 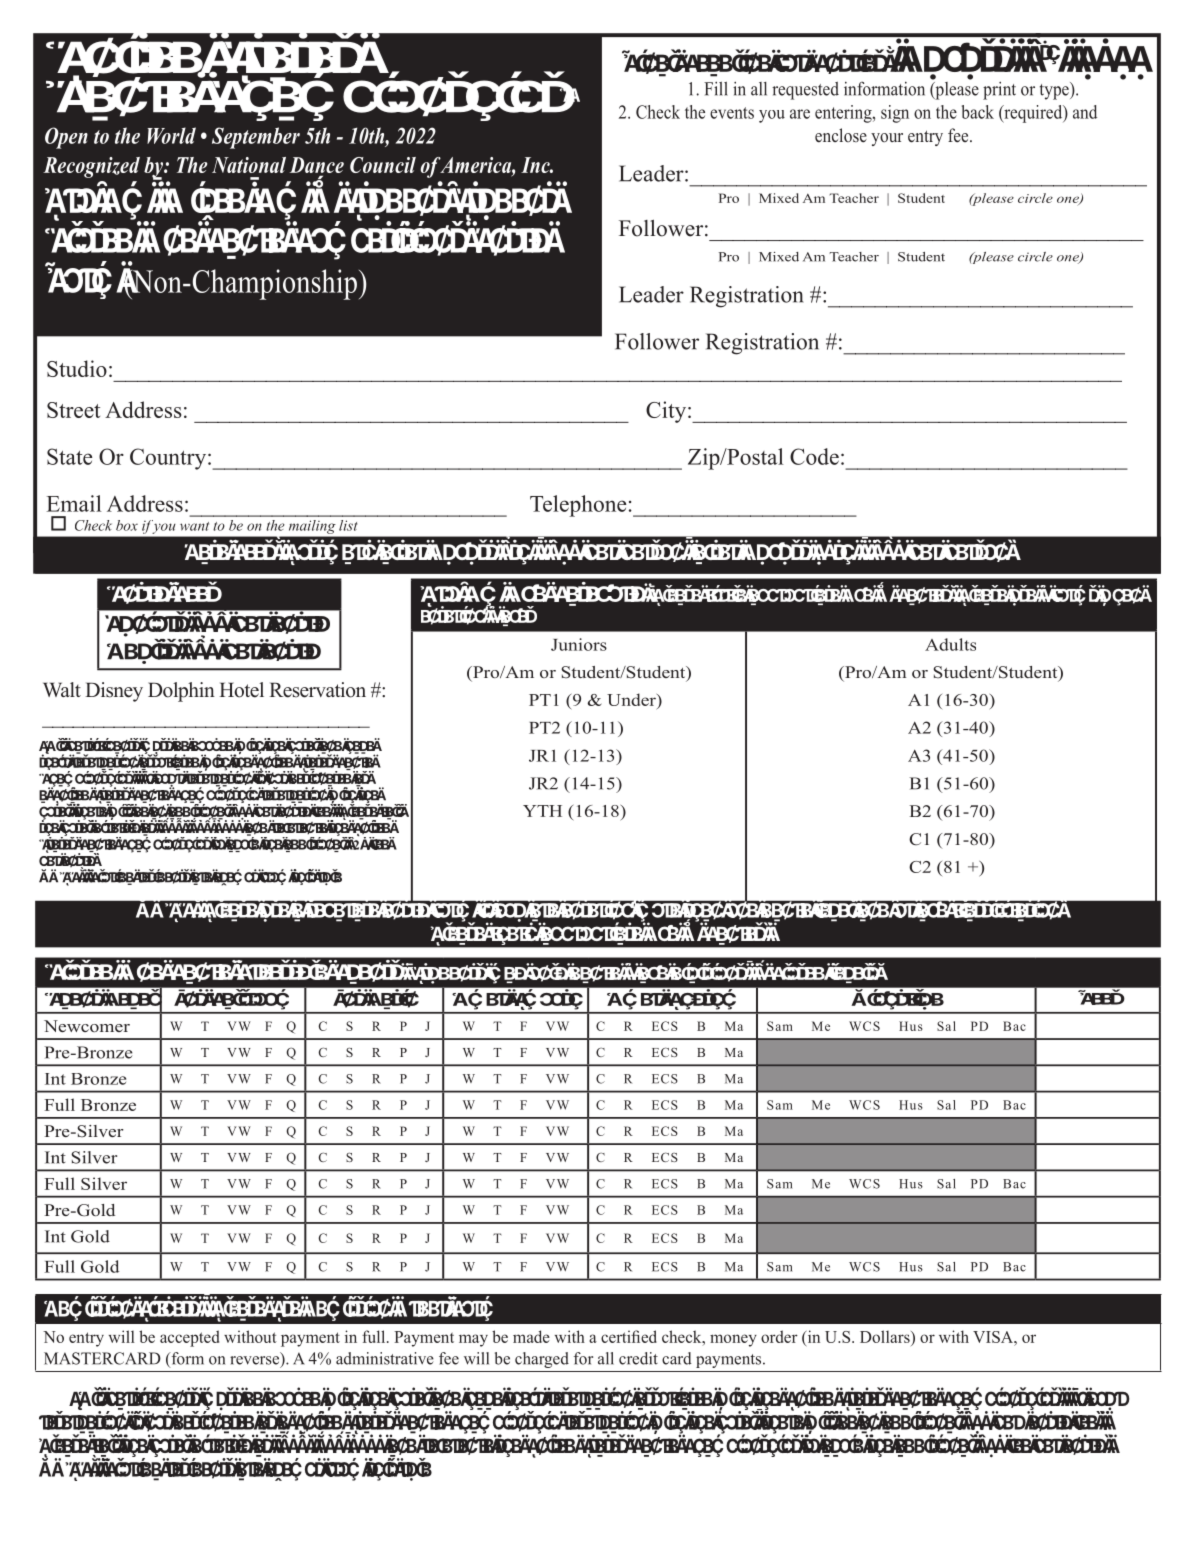 I want to click on Disney, so click(x=114, y=692).
